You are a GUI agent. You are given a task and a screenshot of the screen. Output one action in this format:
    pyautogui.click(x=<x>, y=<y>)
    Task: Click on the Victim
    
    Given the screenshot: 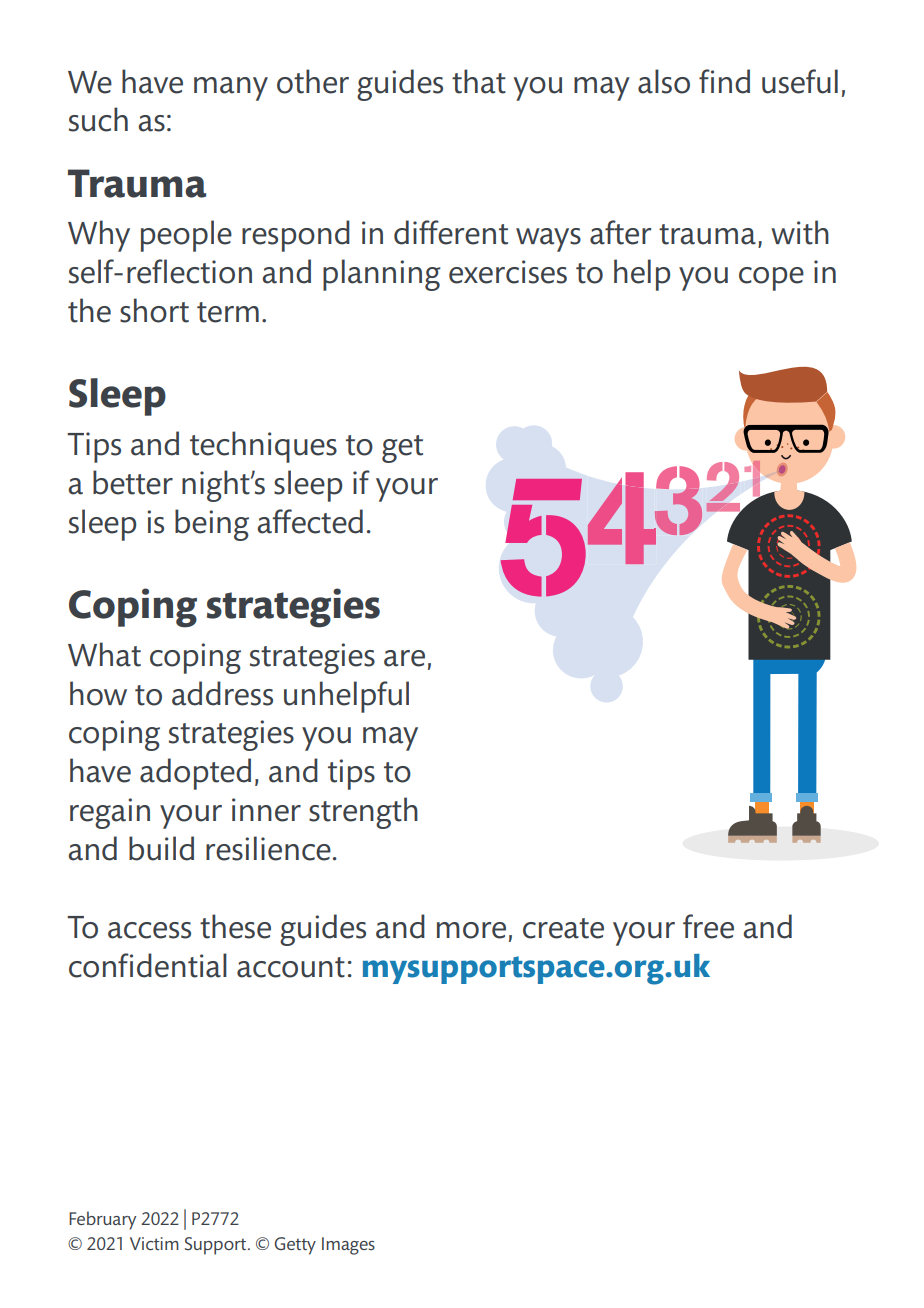 What is the action you would take?
    pyautogui.click(x=154, y=1243)
